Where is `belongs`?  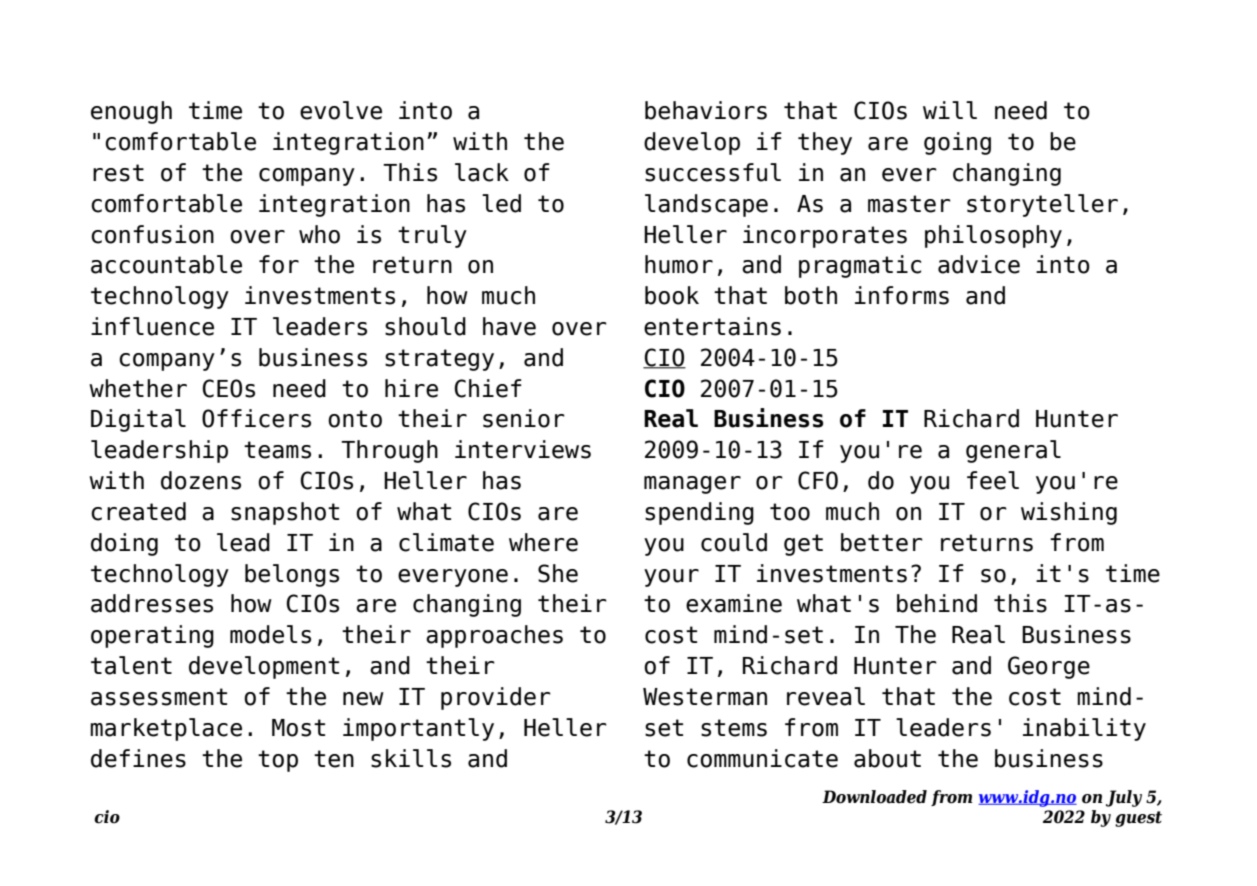 belongs is located at coordinates (292, 575).
